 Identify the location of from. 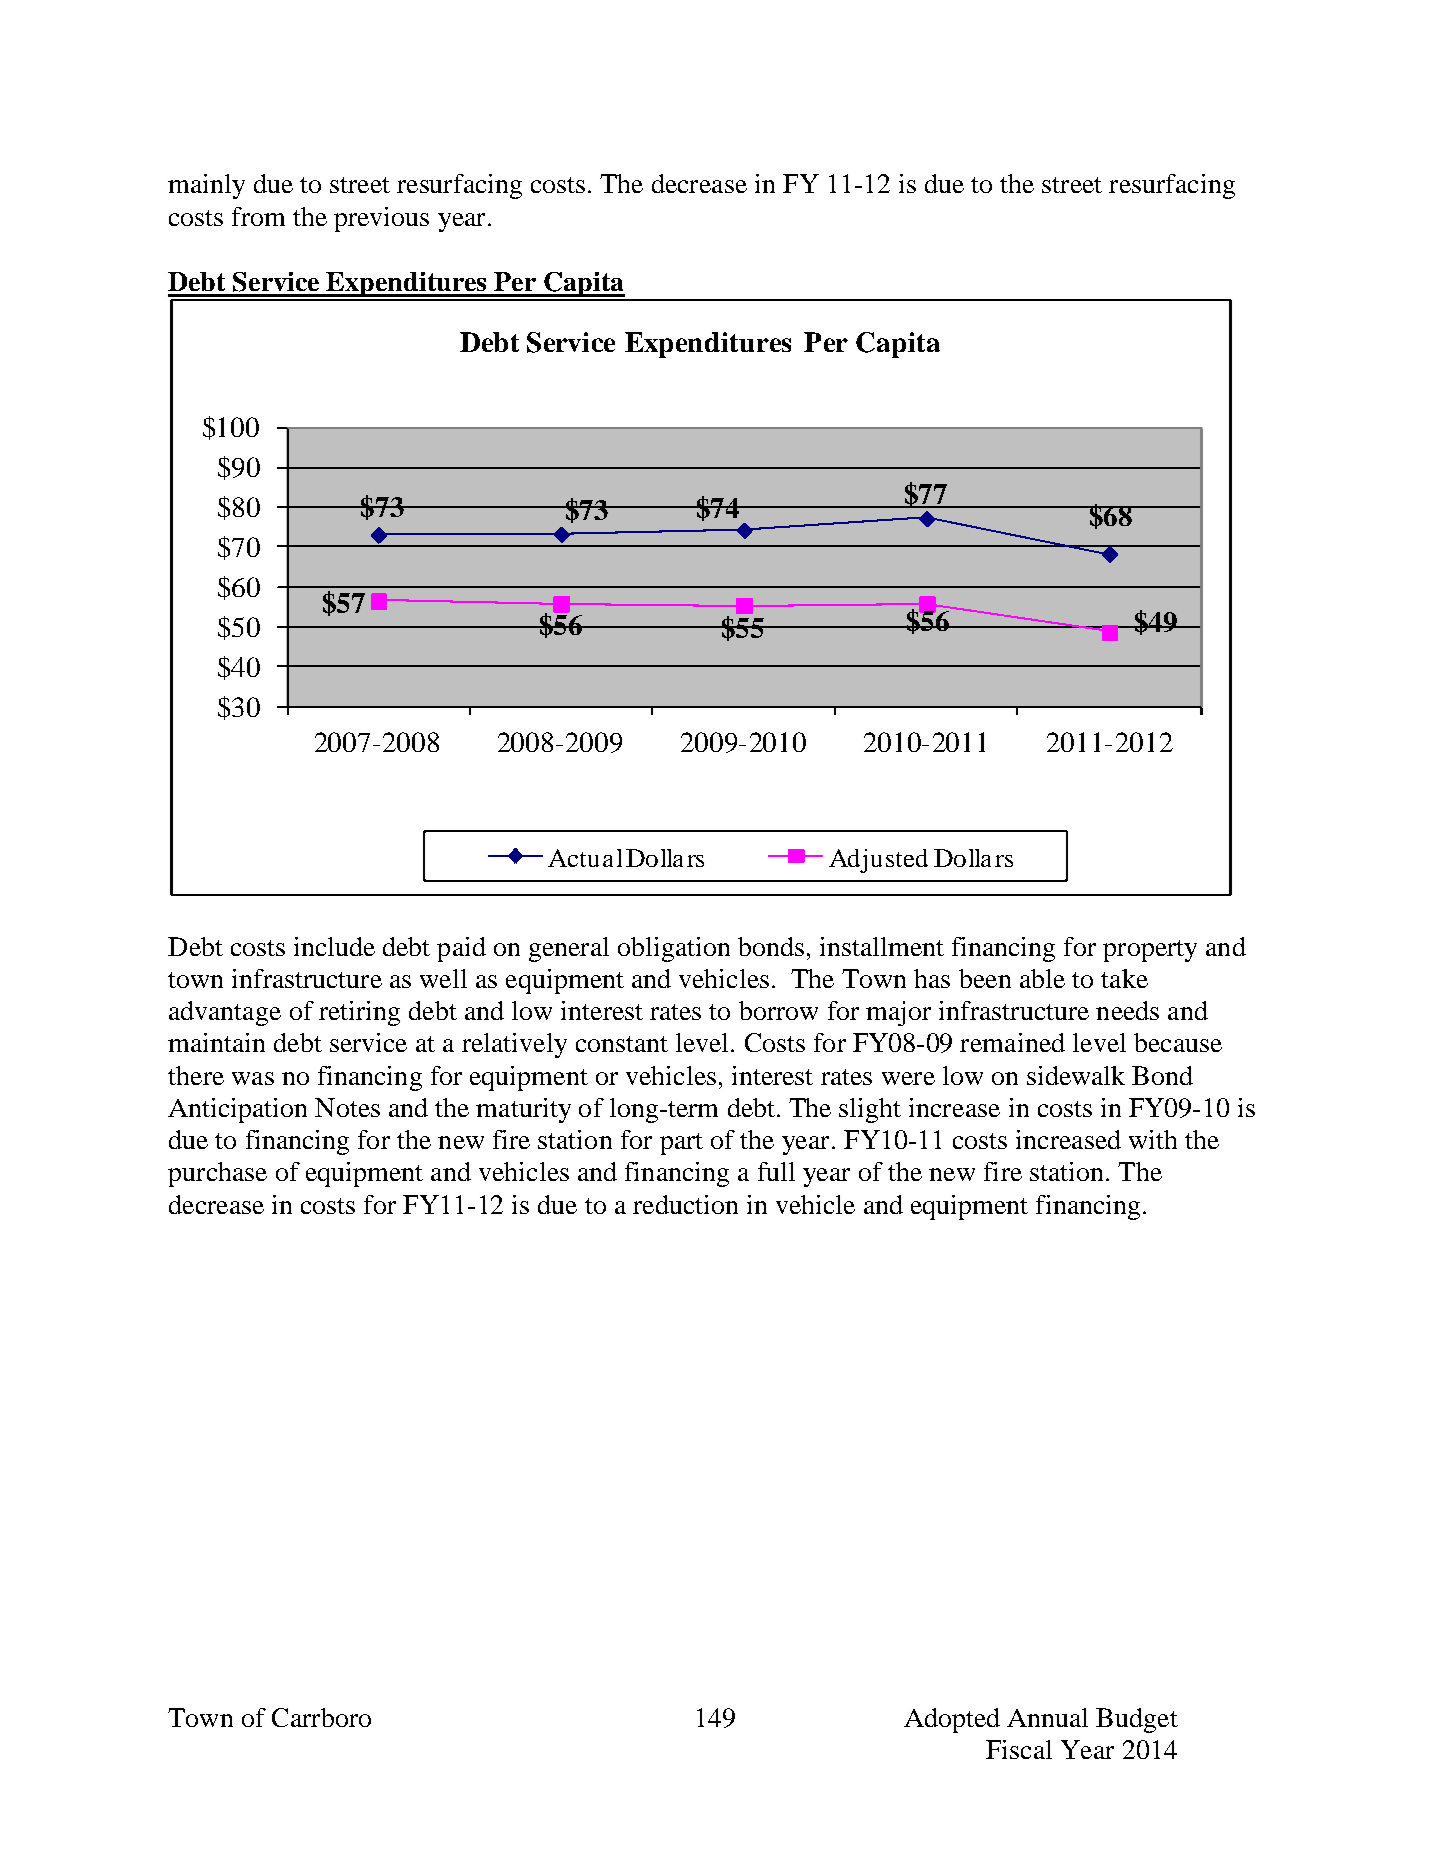
(258, 216).
